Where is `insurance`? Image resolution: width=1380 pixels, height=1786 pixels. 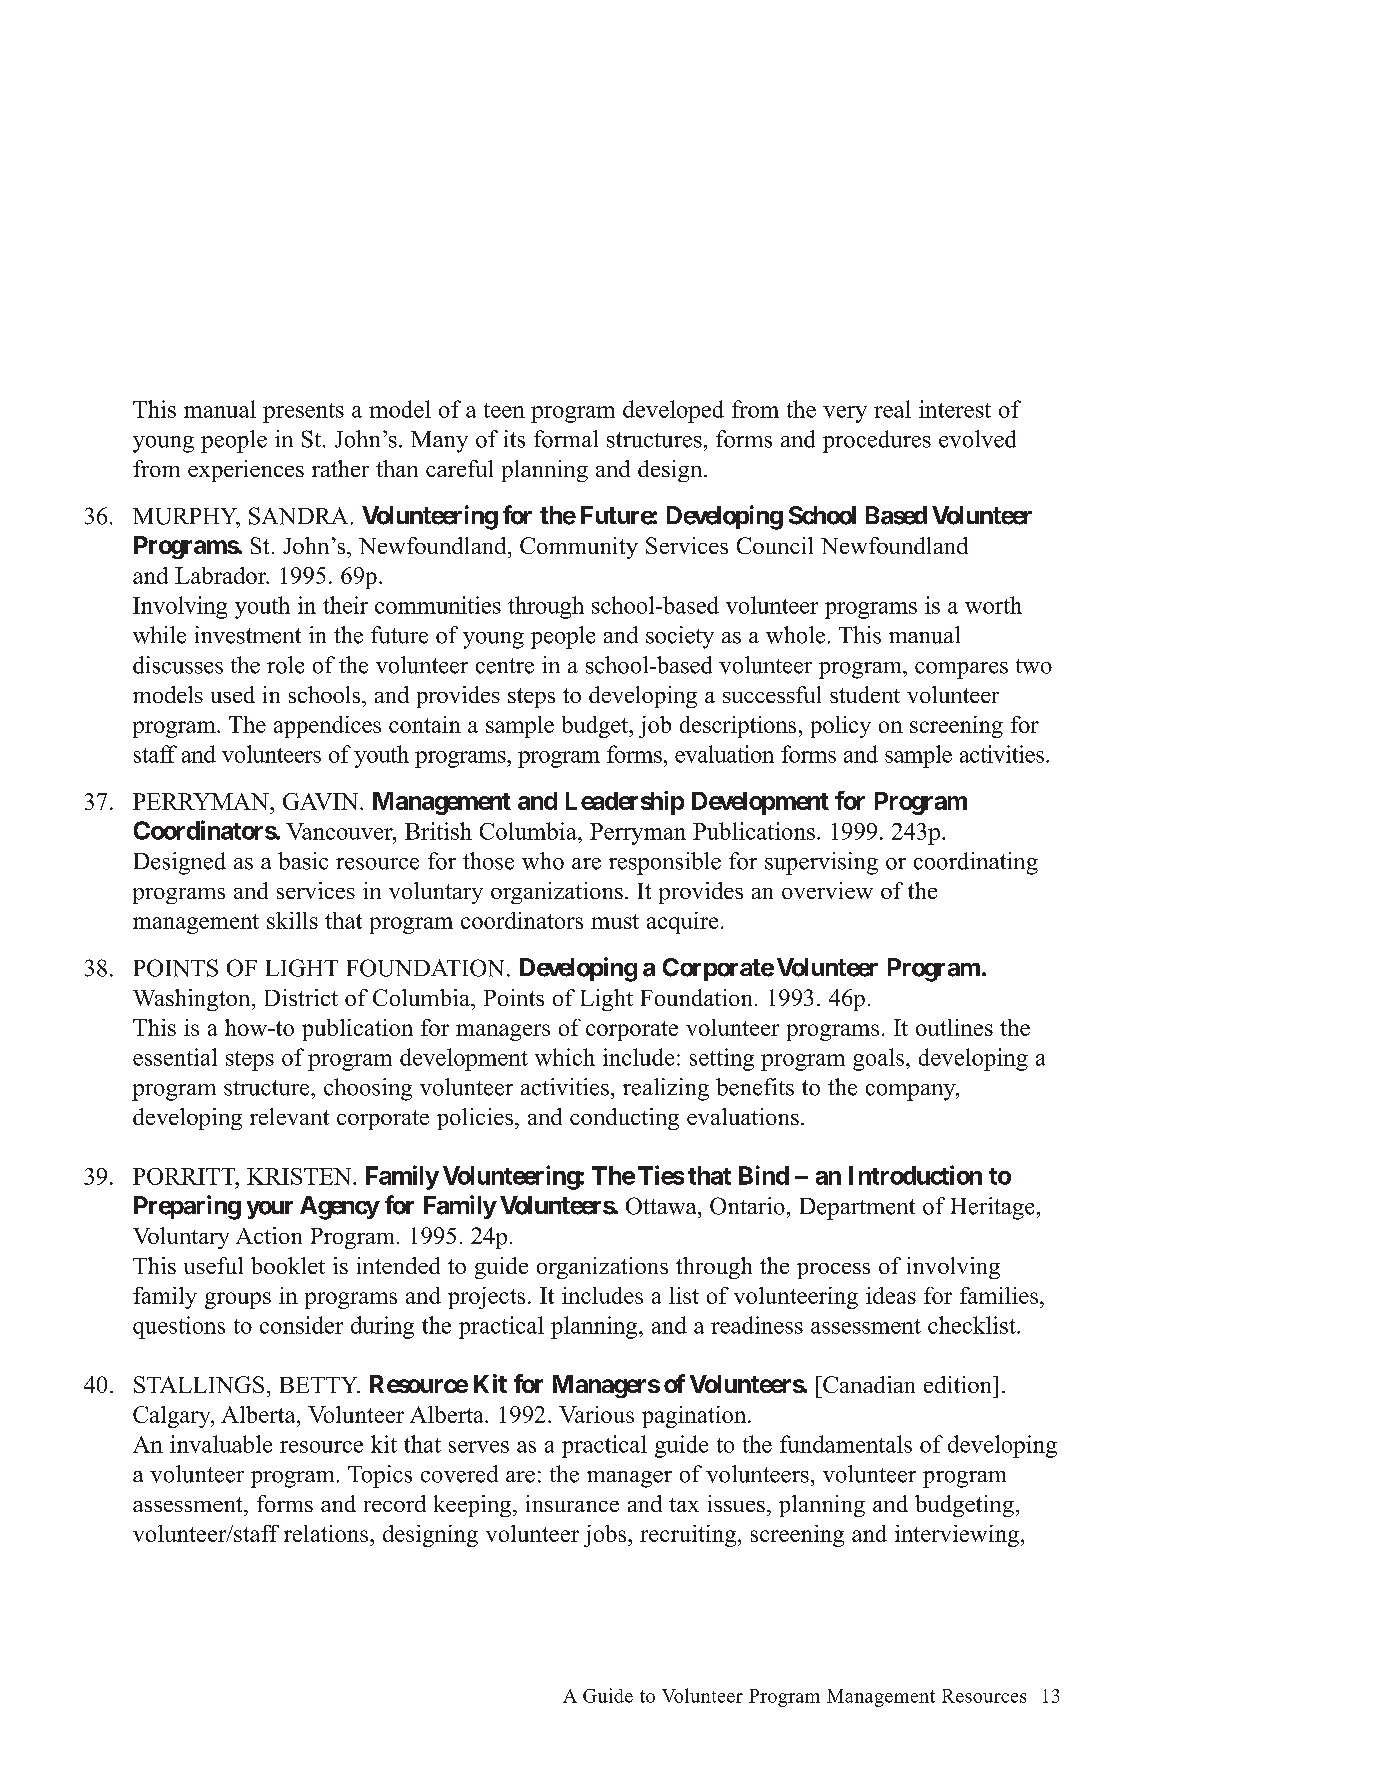 insurance is located at coordinates (572, 1503).
